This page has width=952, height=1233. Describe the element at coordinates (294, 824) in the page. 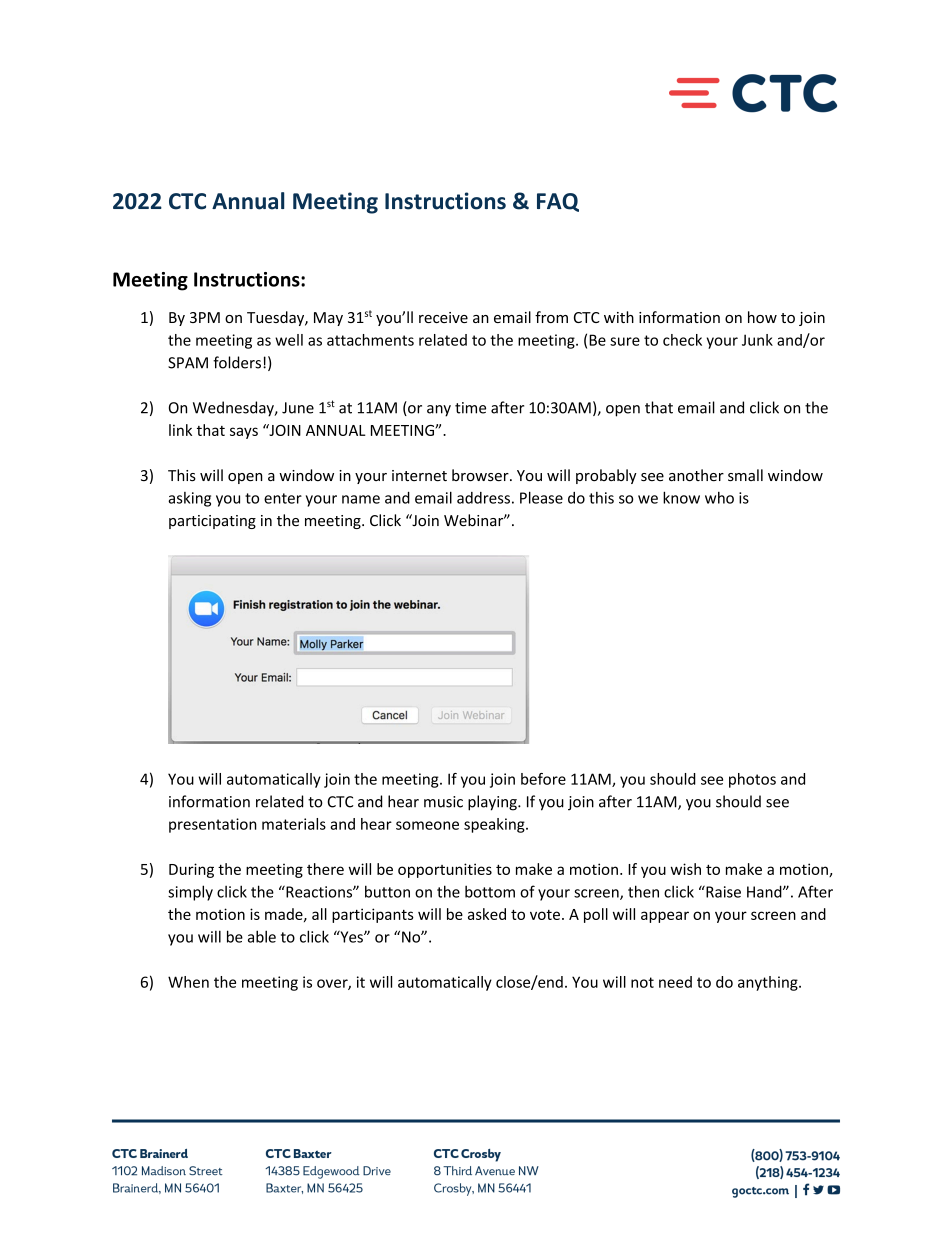

I see `materials` at that location.
